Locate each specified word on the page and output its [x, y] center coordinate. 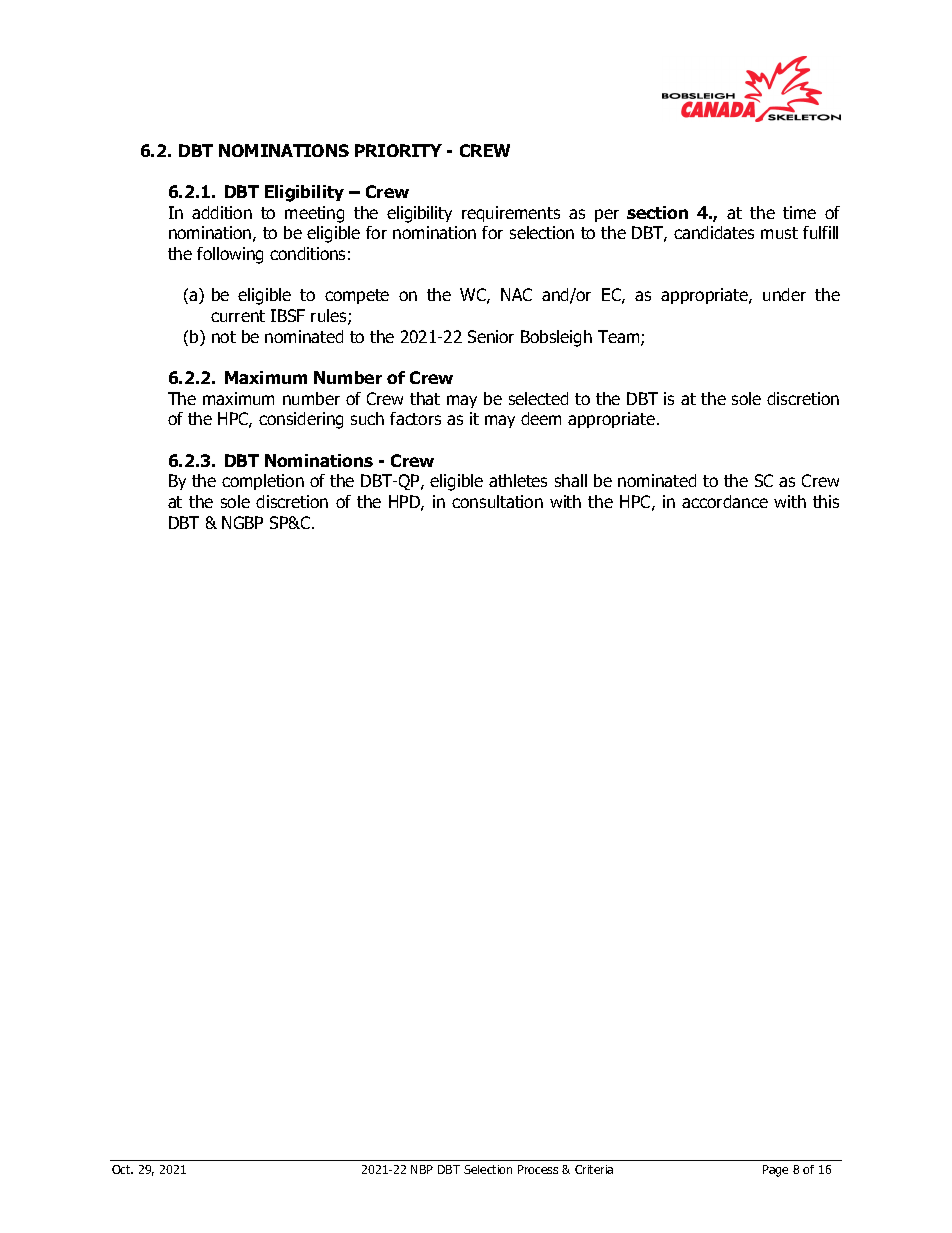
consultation [497, 501]
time [799, 212]
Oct [122, 1169]
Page [775, 1171]
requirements [511, 214]
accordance [725, 501]
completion [263, 482]
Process [538, 1169]
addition [222, 212]
